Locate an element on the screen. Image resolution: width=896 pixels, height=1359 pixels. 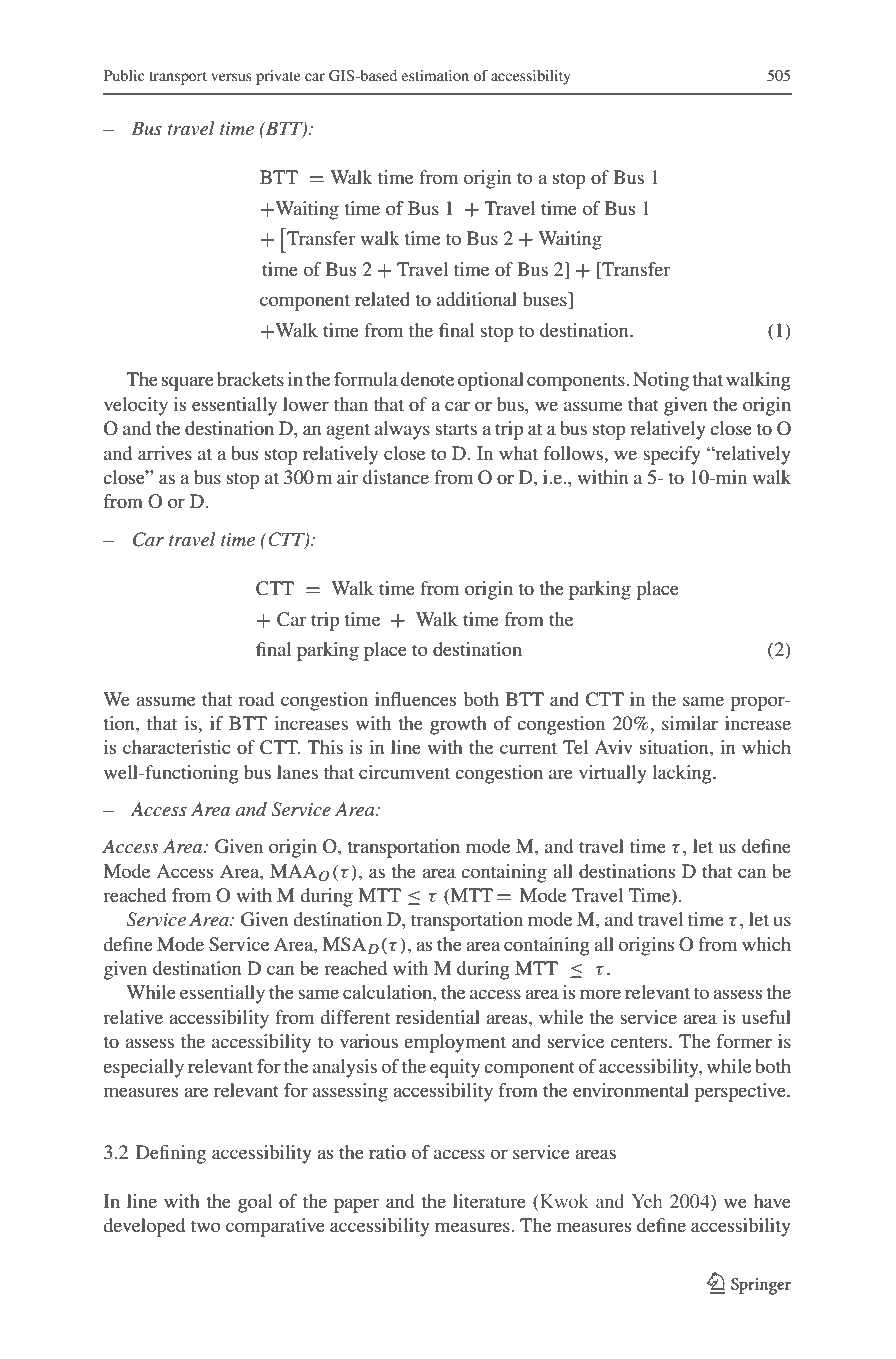
similar is located at coordinates (690, 723).
